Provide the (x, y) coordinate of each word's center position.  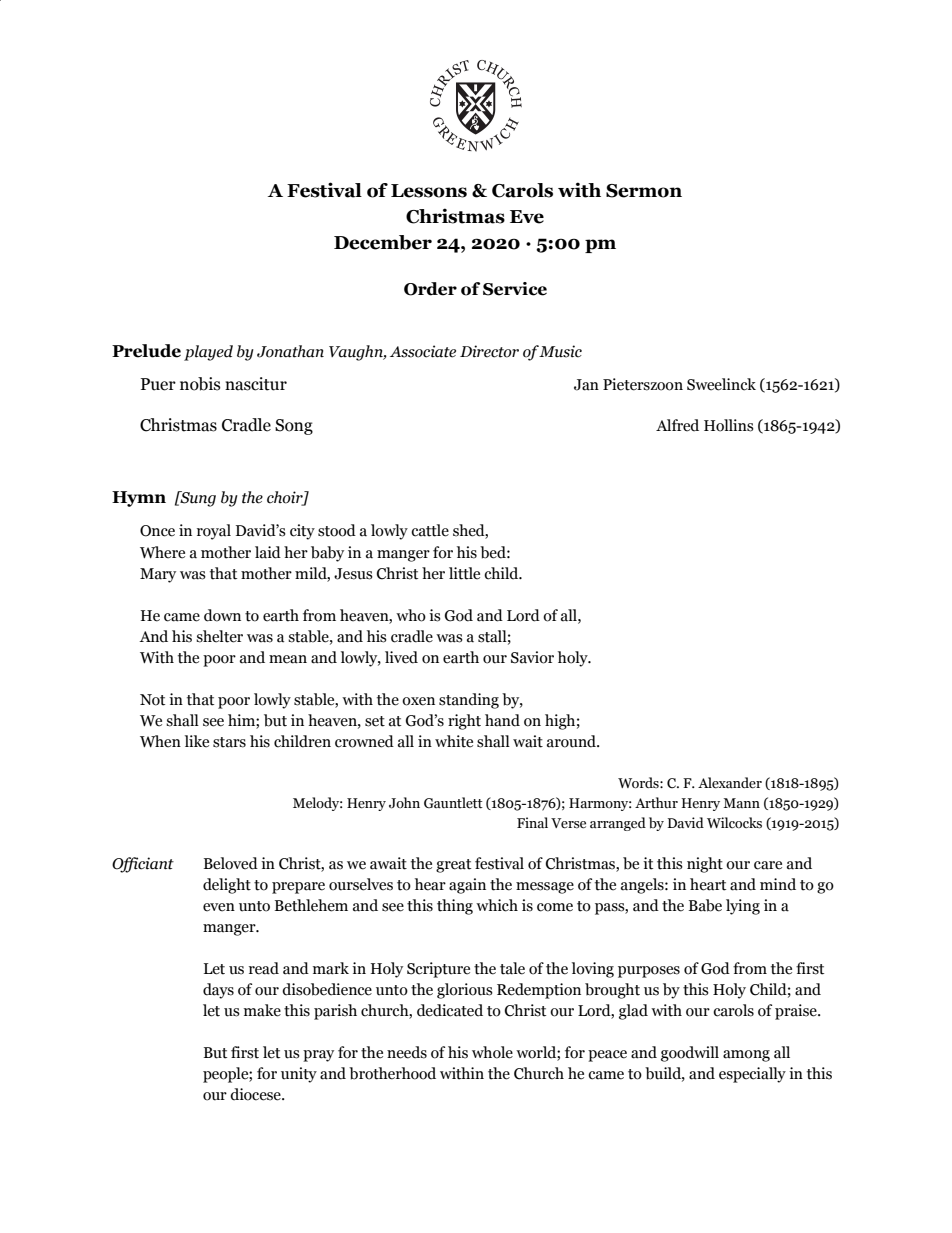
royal (214, 532)
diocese (256, 1094)
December (383, 242)
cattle (430, 530)
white (454, 741)
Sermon (644, 191)
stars (229, 742)
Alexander (730, 783)
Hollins (729, 425)
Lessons (429, 191)
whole (492, 1052)
